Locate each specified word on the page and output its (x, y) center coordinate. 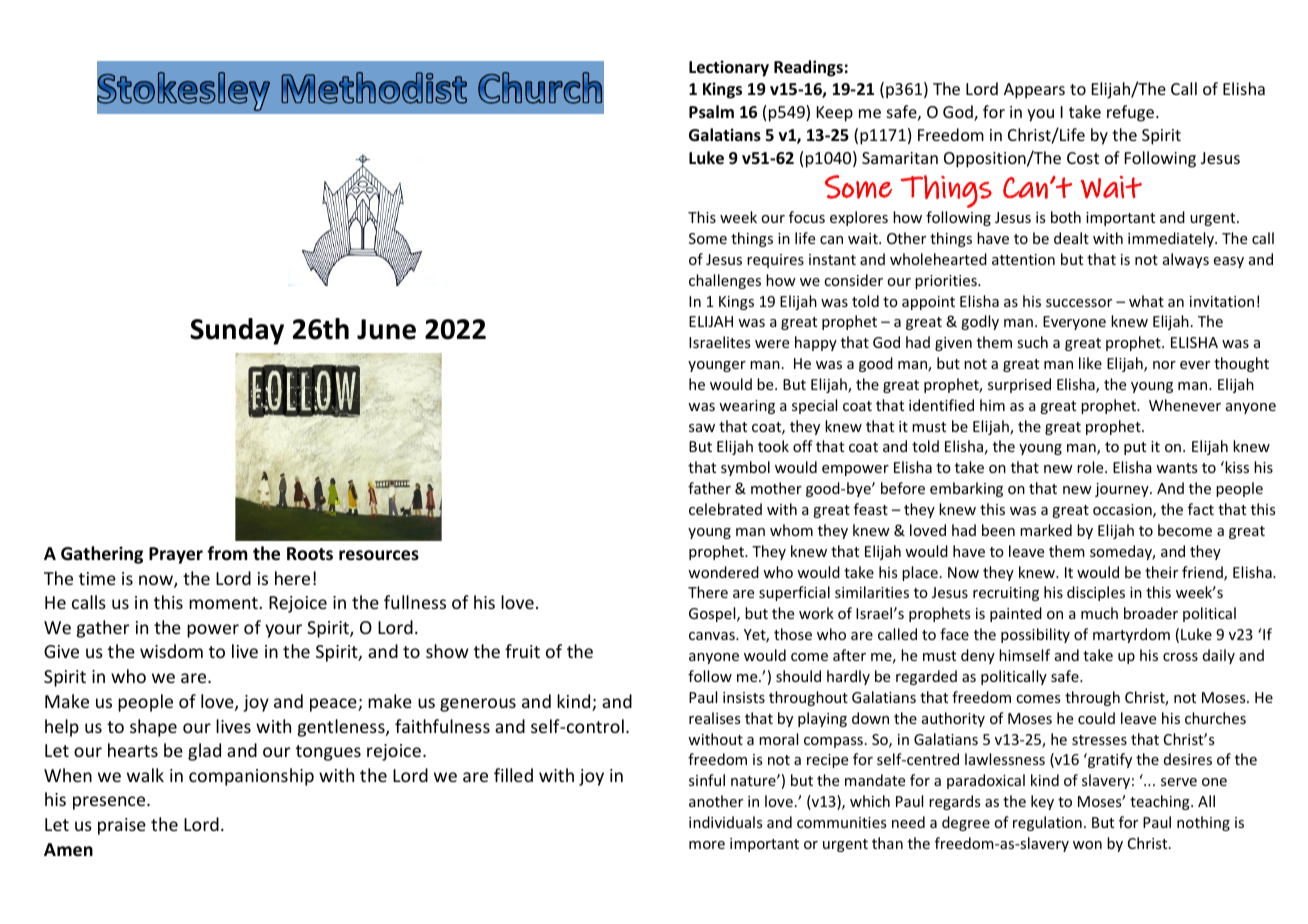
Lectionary (729, 68)
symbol (745, 468)
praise (122, 826)
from (227, 553)
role (1091, 467)
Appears (1034, 91)
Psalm (711, 112)
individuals (725, 822)
